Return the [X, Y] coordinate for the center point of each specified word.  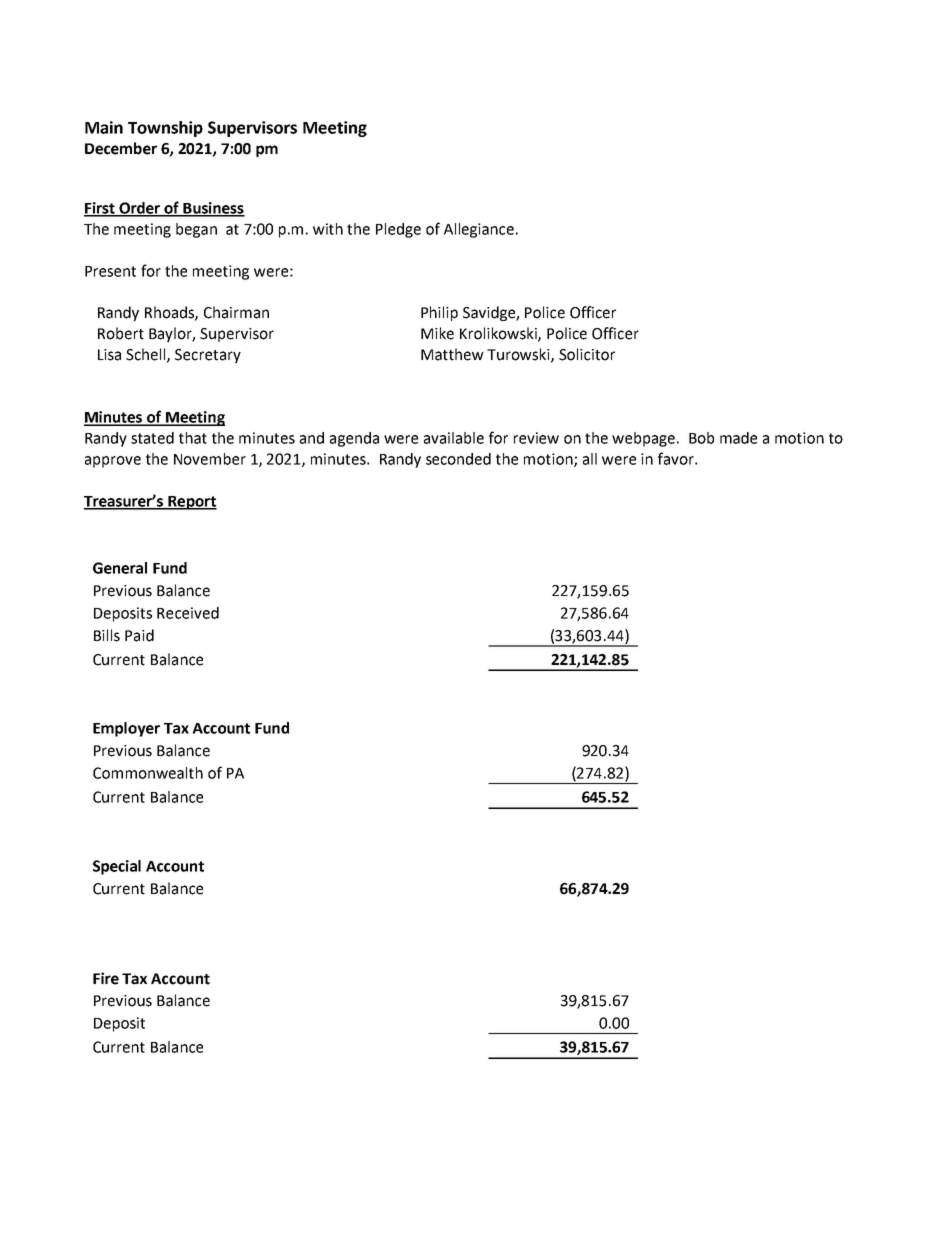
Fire [106, 978]
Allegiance [479, 230]
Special [117, 867]
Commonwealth [148, 773]
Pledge [398, 230]
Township [165, 129]
